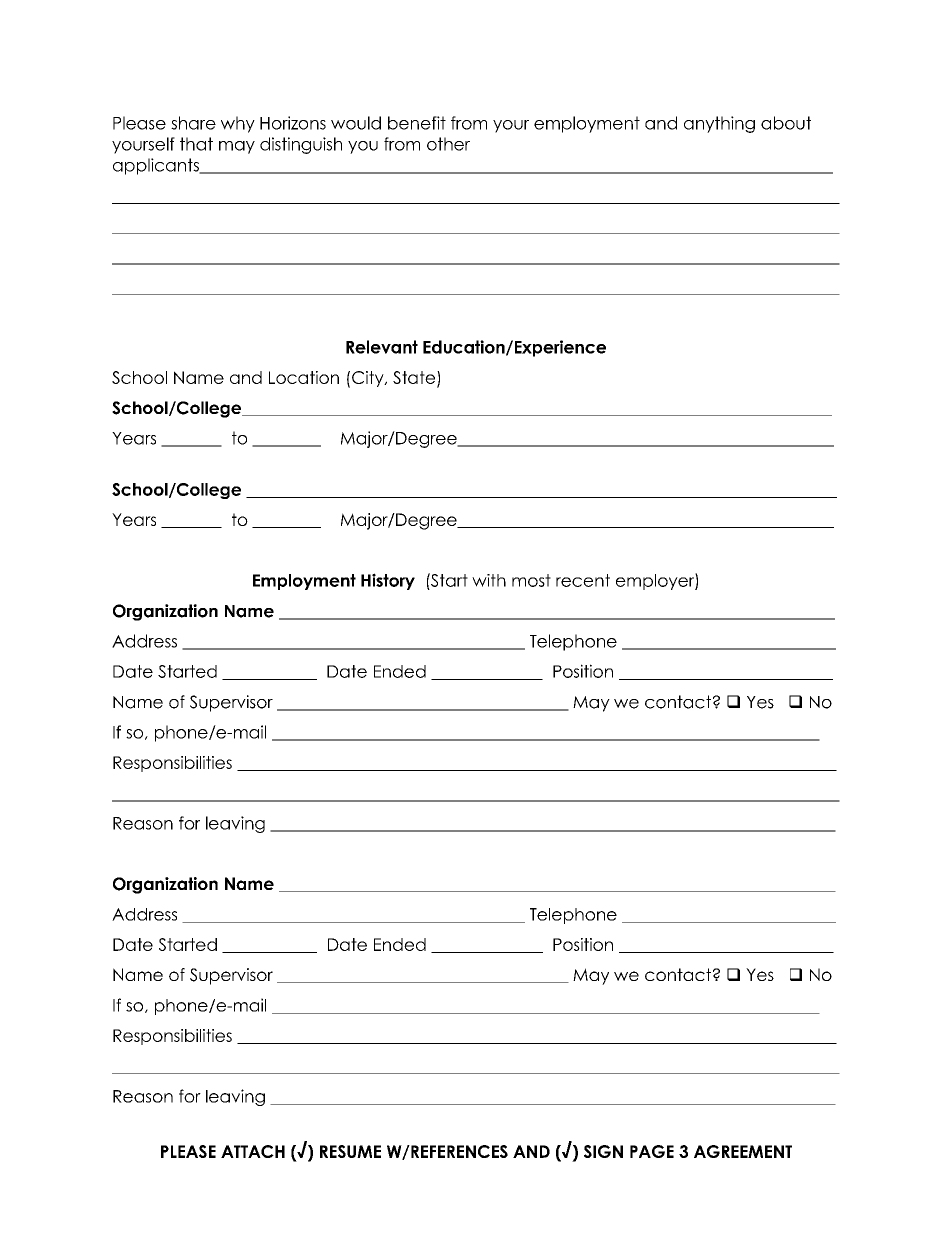  I want to click on recent, so click(583, 580).
